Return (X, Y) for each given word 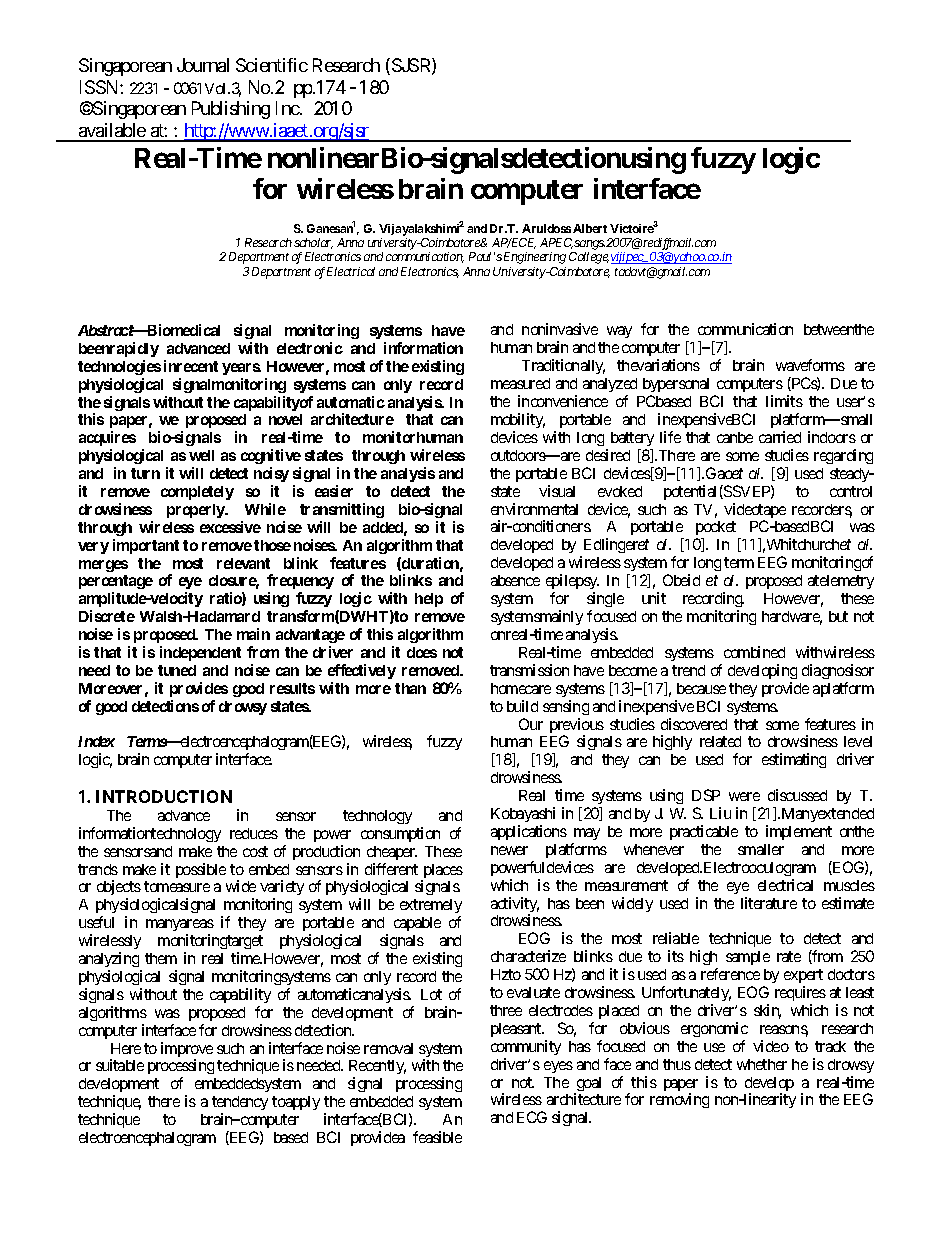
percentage (116, 584)
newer (509, 850)
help (429, 600)
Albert (590, 228)
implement (799, 832)
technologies (119, 367)
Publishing (231, 110)
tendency (240, 1103)
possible (201, 870)
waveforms (810, 365)
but (838, 616)
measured (520, 383)
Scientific (272, 65)
